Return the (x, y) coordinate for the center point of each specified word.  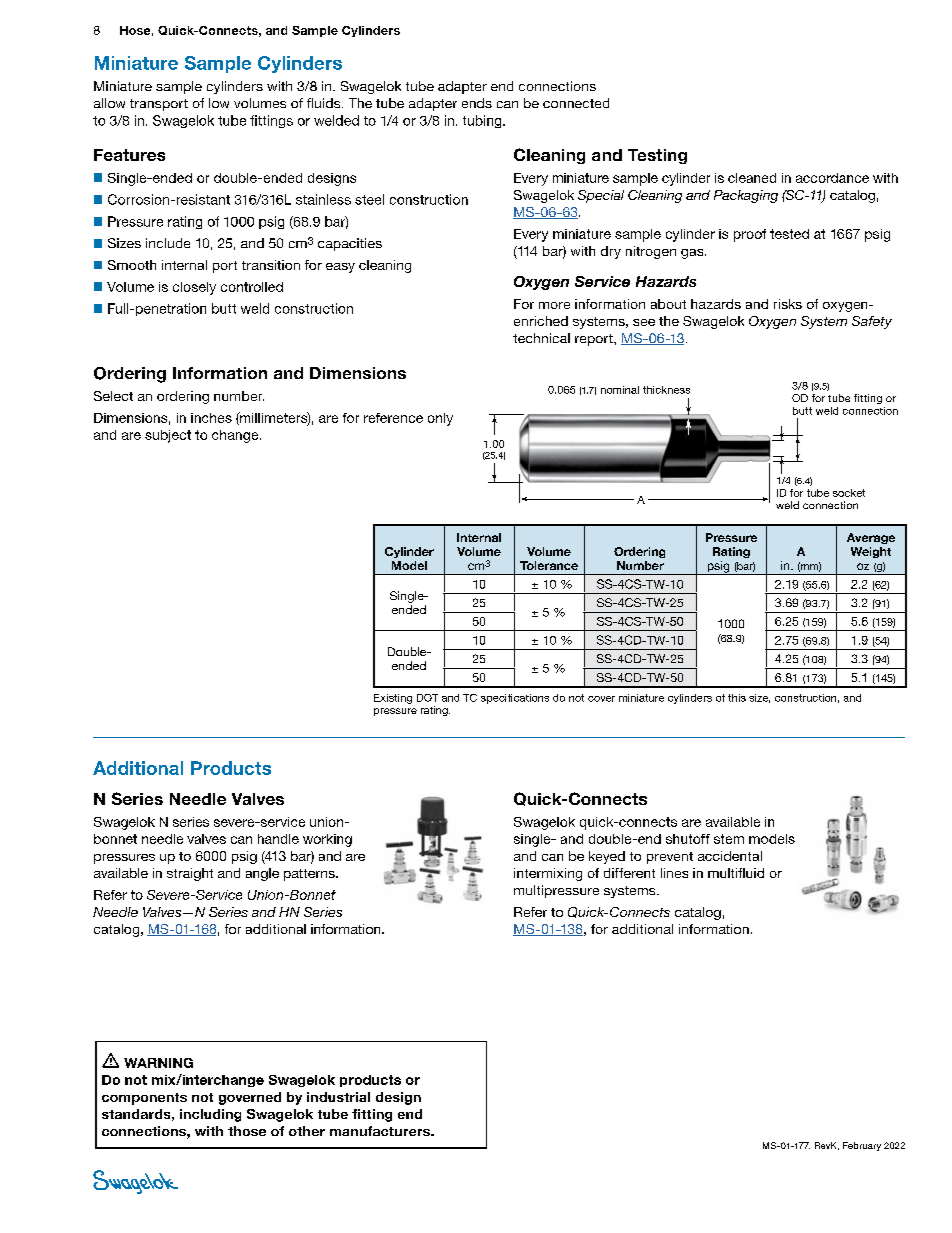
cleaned (752, 178)
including (210, 1115)
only (440, 419)
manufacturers (381, 1131)
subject (168, 436)
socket (849, 493)
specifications (515, 699)
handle (278, 839)
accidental (730, 856)
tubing (483, 121)
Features (129, 155)
